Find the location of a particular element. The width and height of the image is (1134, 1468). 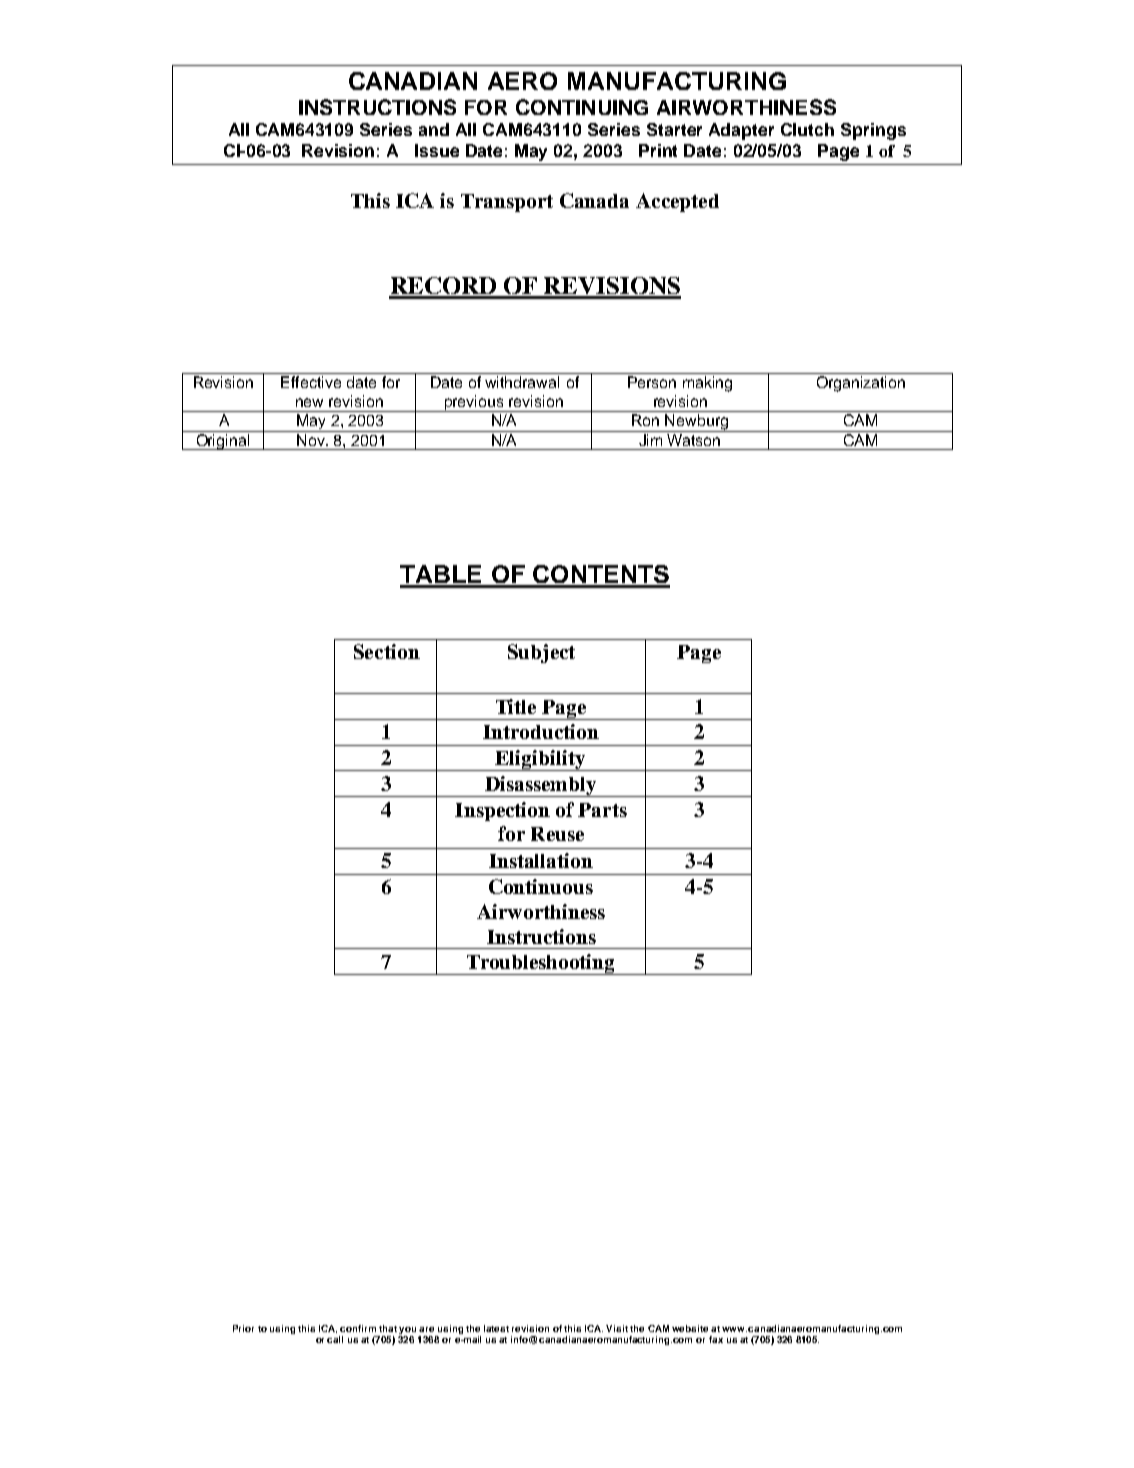

Effective is located at coordinates (311, 382).
